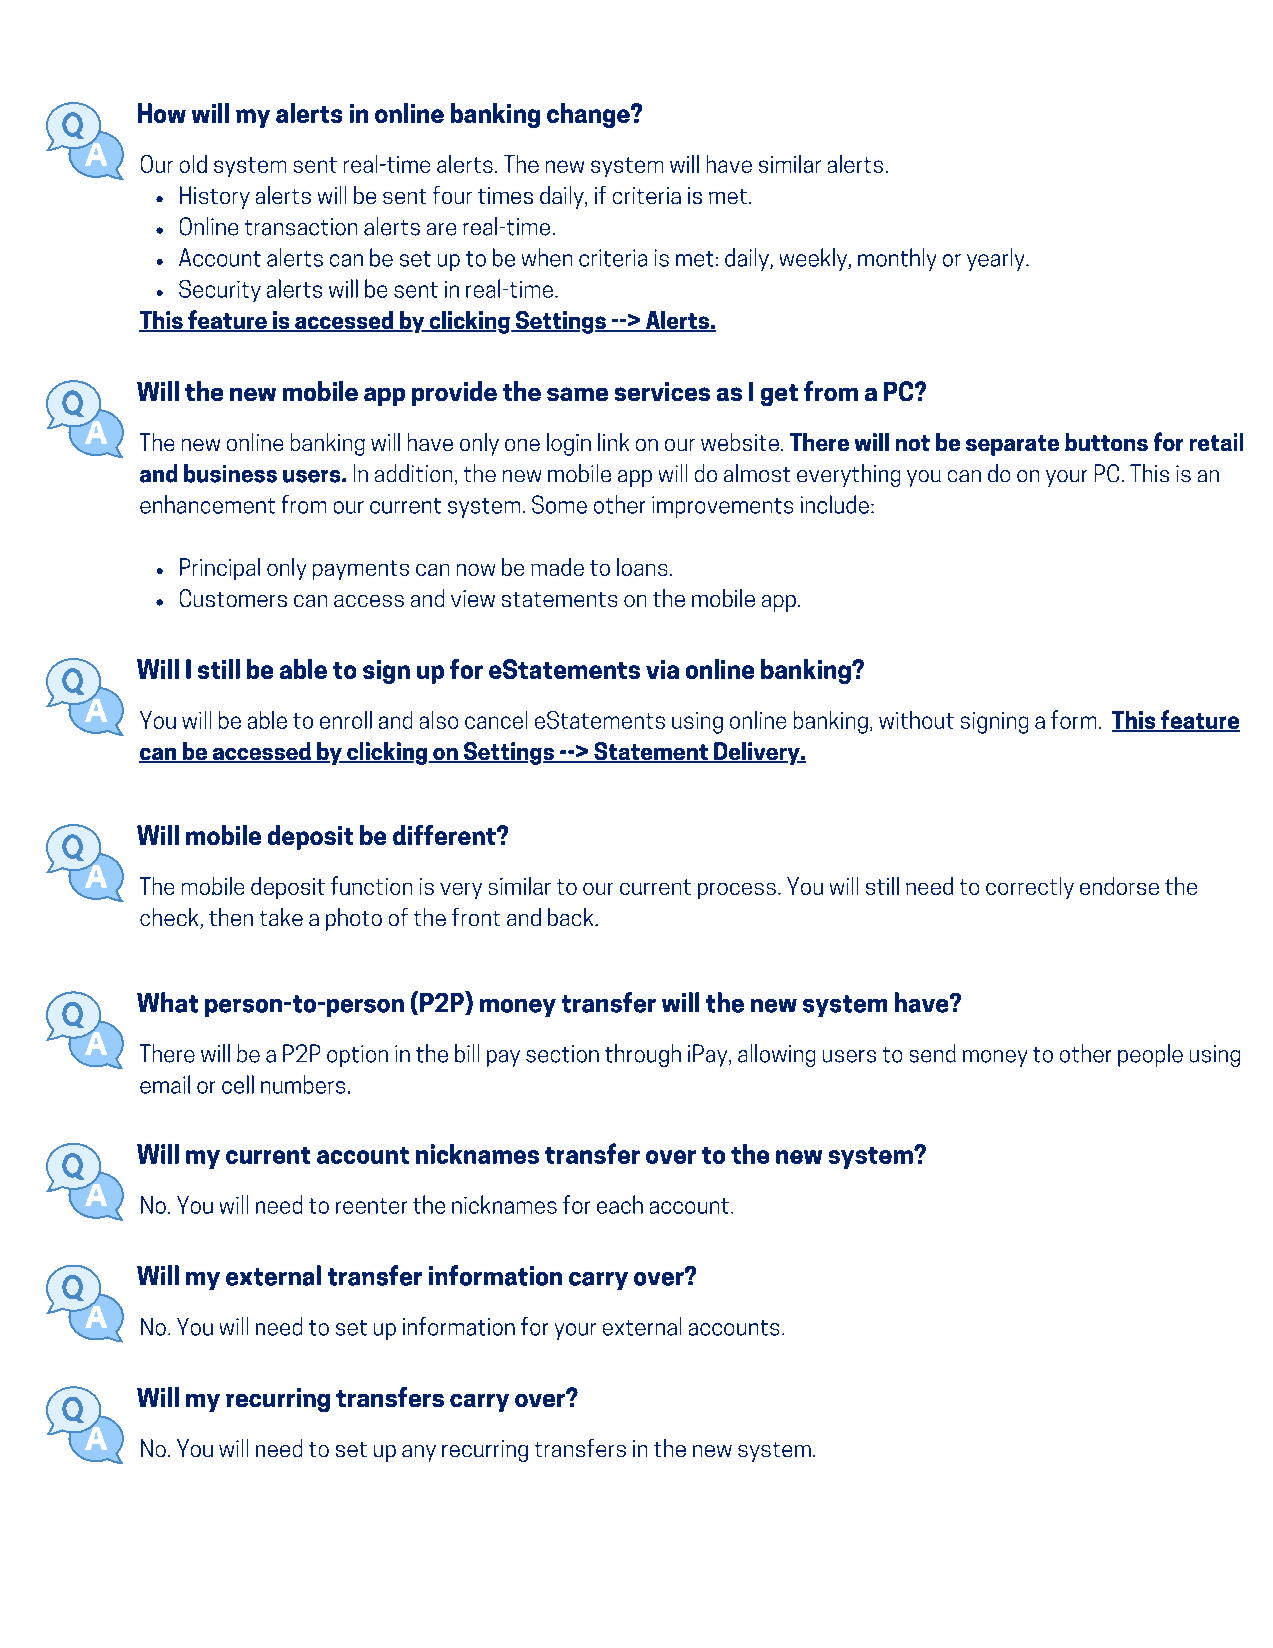  I want to click on process, so click(737, 891).
